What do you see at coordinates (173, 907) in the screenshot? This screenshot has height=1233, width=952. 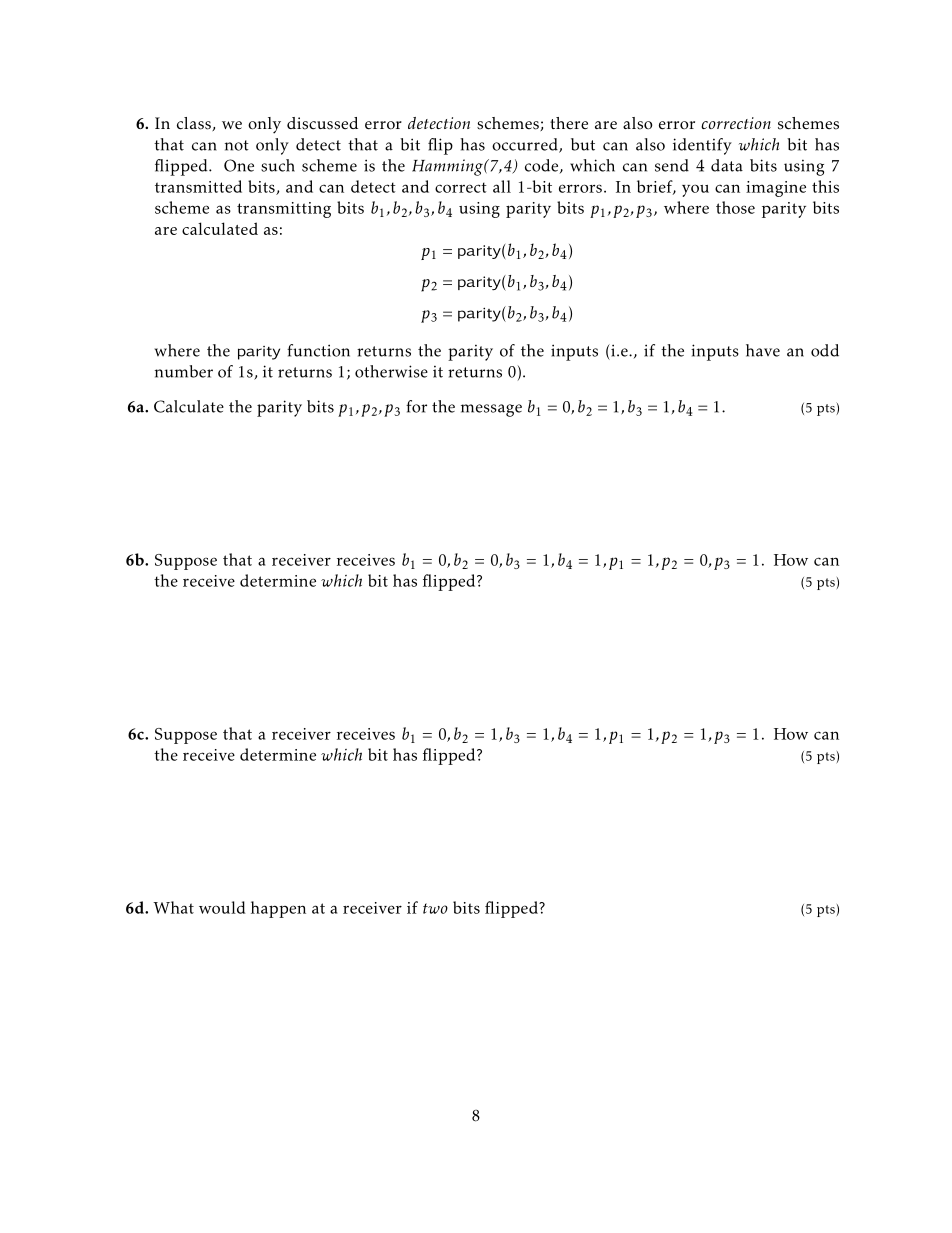 I see `What` at bounding box center [173, 907].
